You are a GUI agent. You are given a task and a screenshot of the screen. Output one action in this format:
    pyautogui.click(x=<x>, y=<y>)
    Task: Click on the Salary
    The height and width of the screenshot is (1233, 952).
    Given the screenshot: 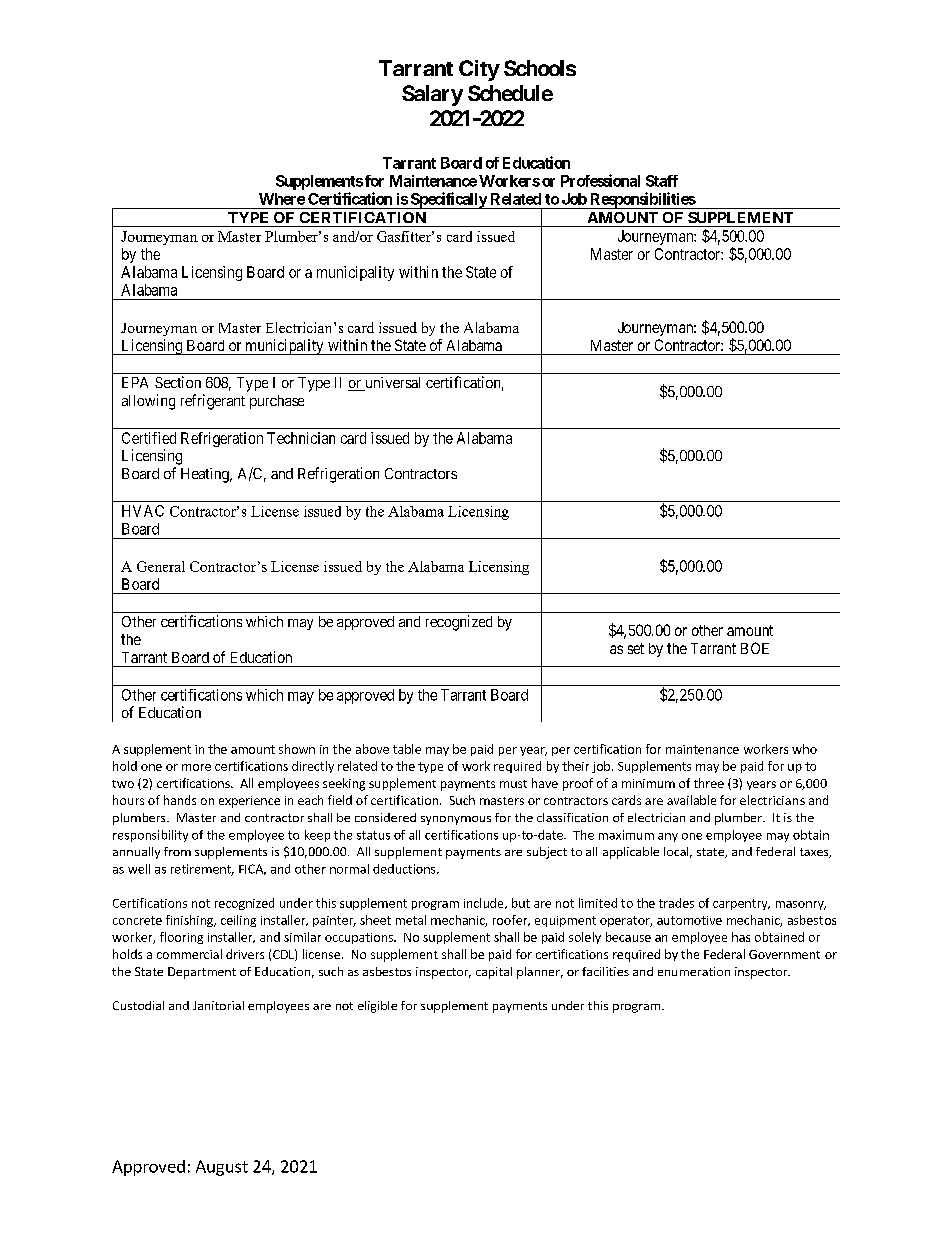 What is the action you would take?
    pyautogui.click(x=432, y=95)
